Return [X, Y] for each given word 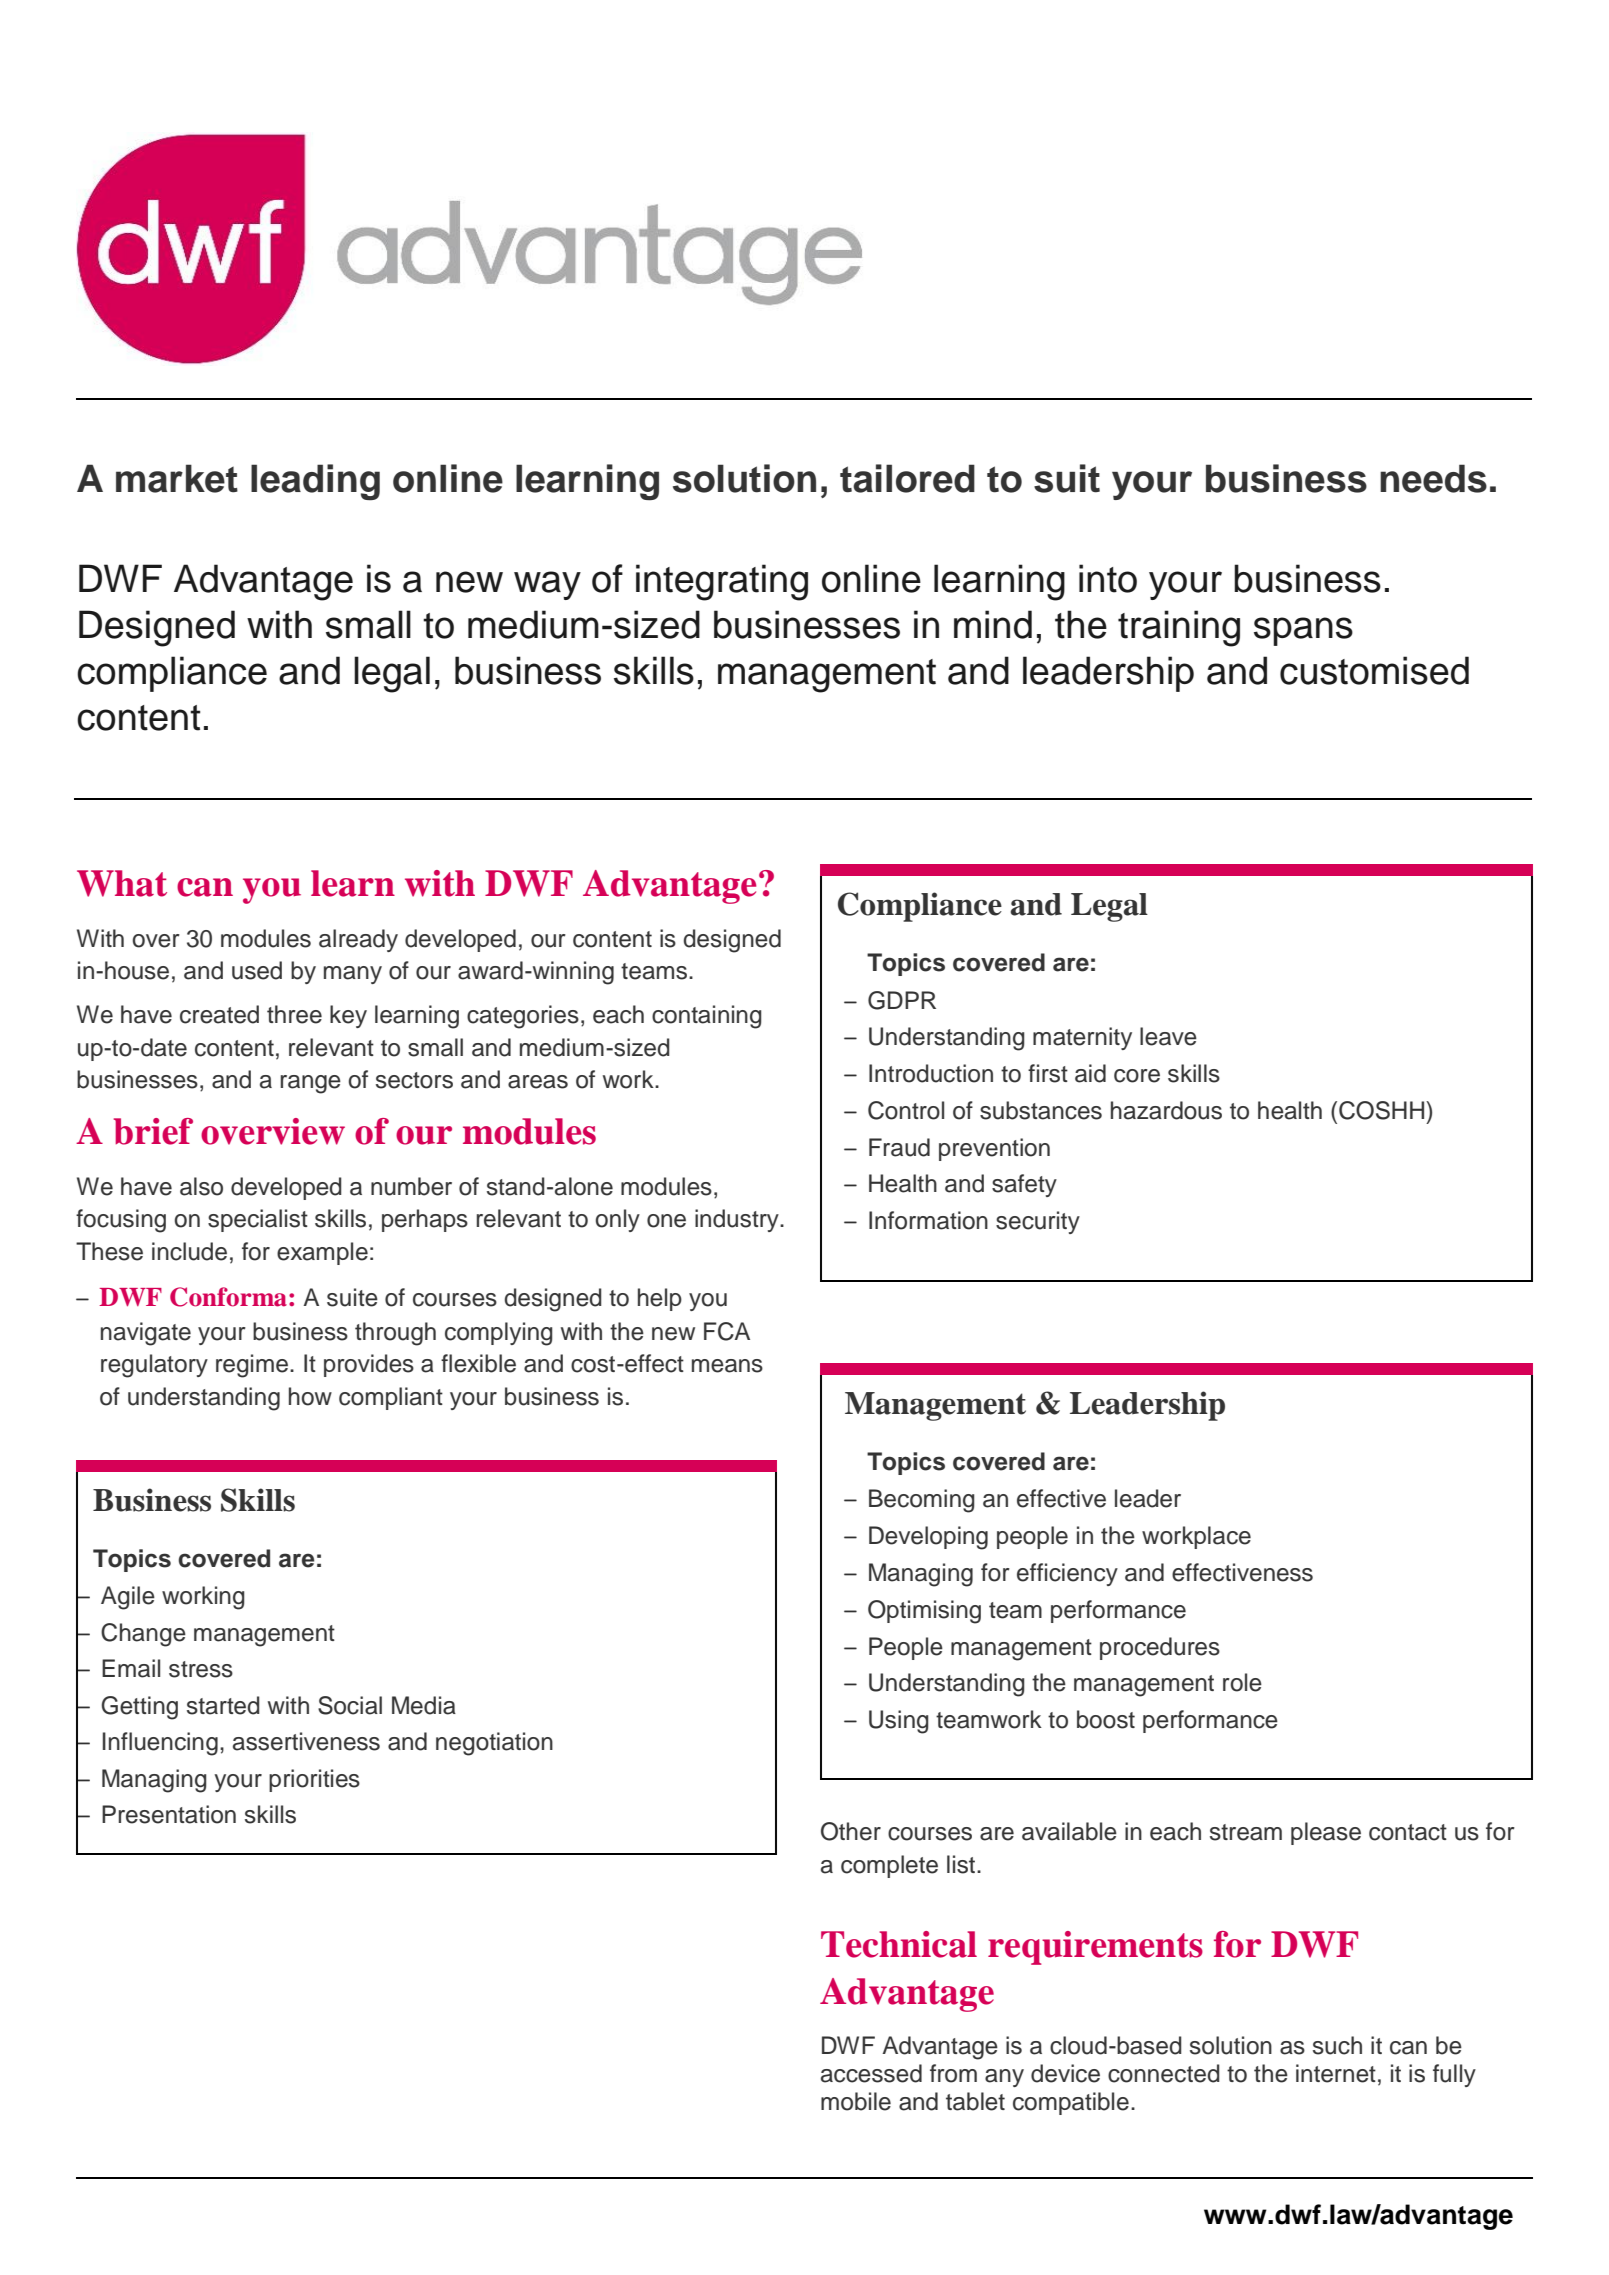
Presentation [169, 1814]
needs [1433, 478]
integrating [722, 582]
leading [315, 482]
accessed [871, 2073]
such [1337, 2045]
